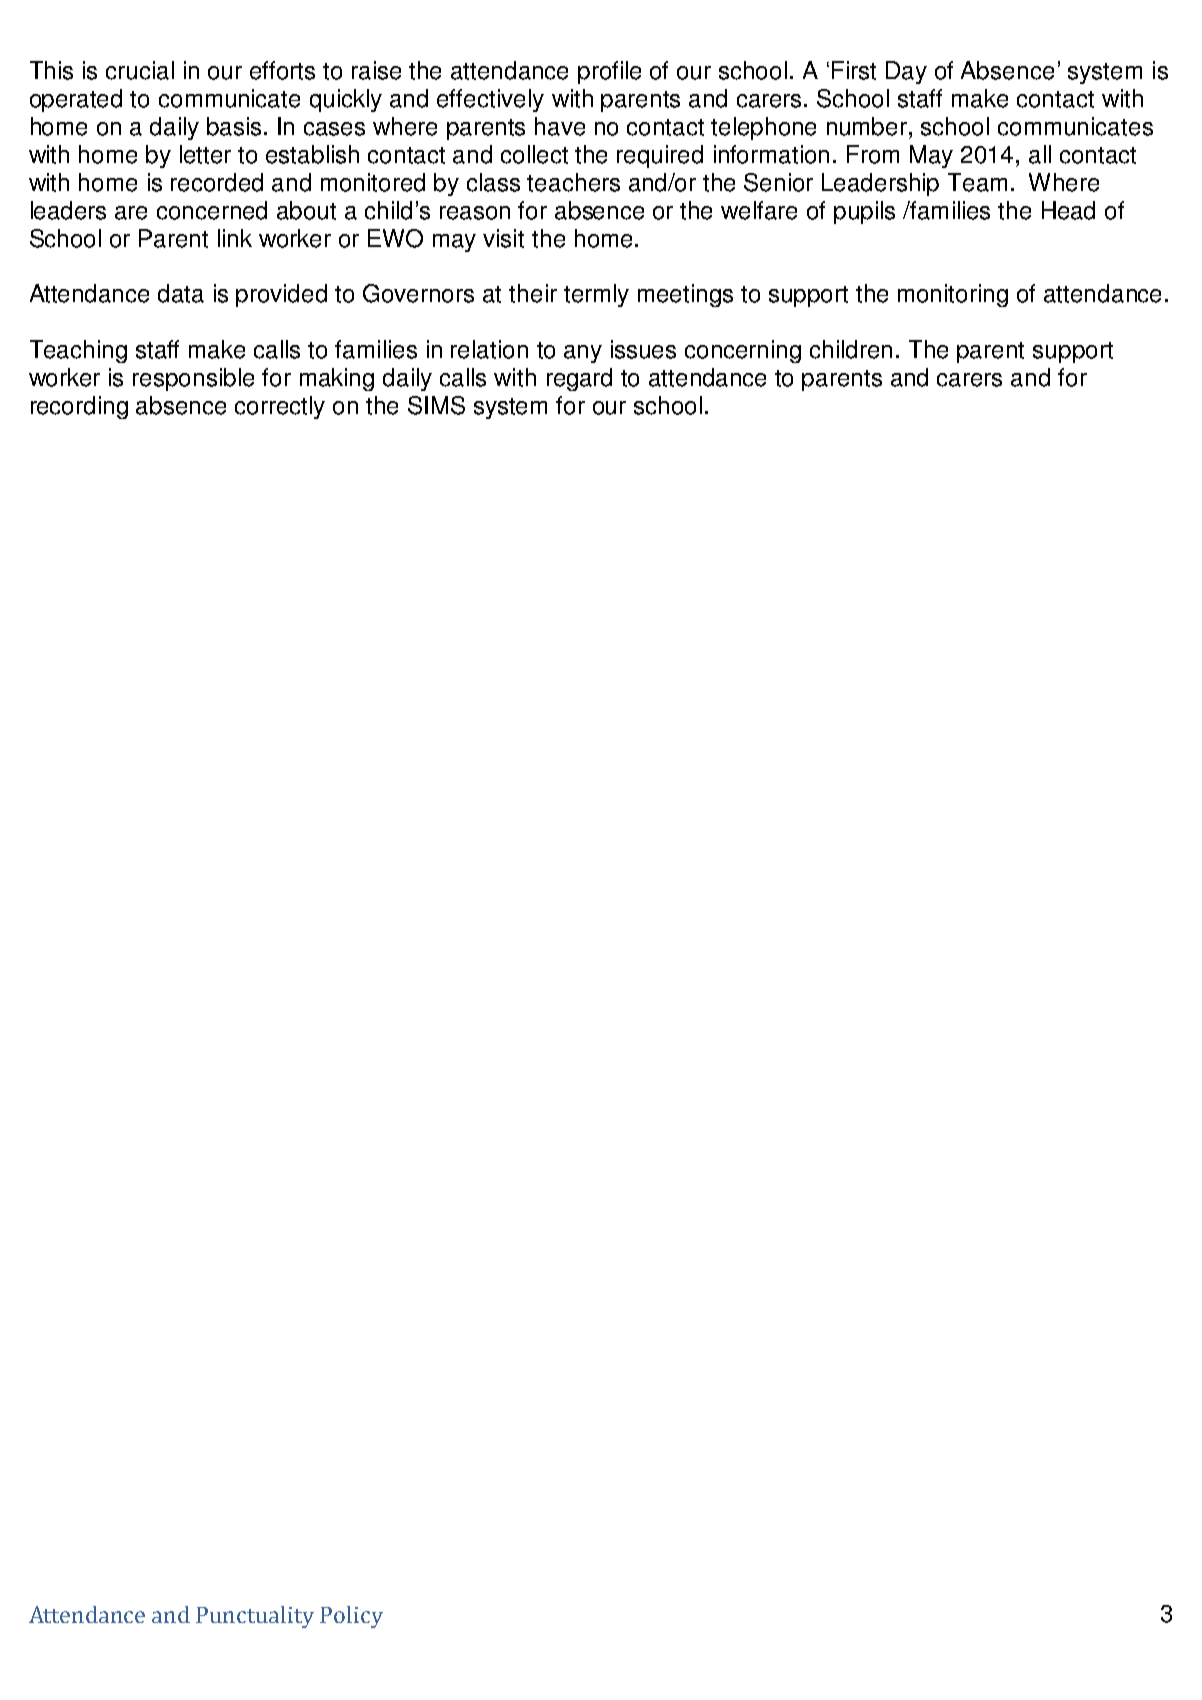 The width and height of the image is (1202, 1700). I want to click on Day, so click(906, 72).
